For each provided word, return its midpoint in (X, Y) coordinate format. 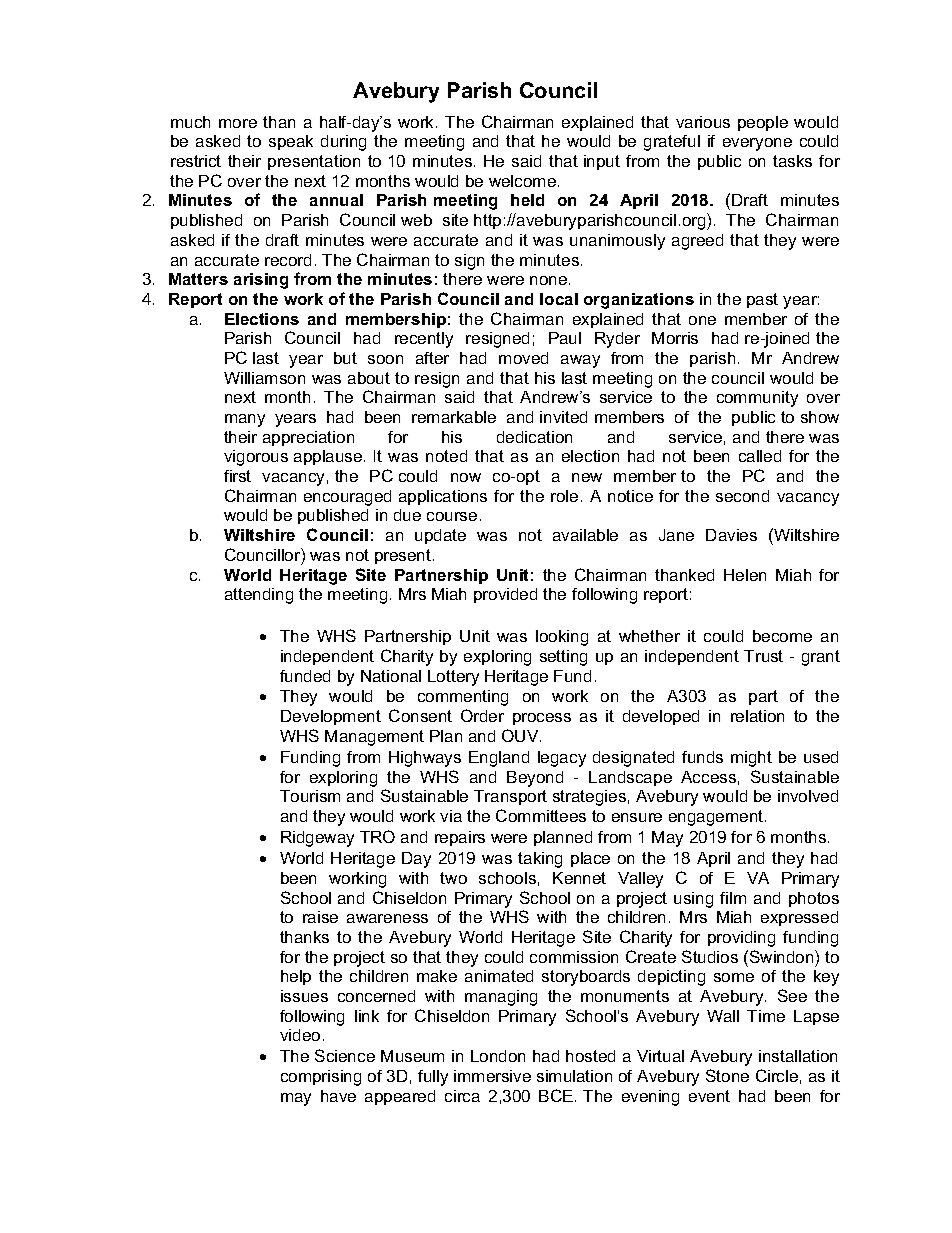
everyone (757, 144)
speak (291, 142)
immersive (492, 1076)
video (300, 1035)
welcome (522, 181)
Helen (745, 575)
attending (259, 596)
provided (505, 595)
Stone (727, 1075)
